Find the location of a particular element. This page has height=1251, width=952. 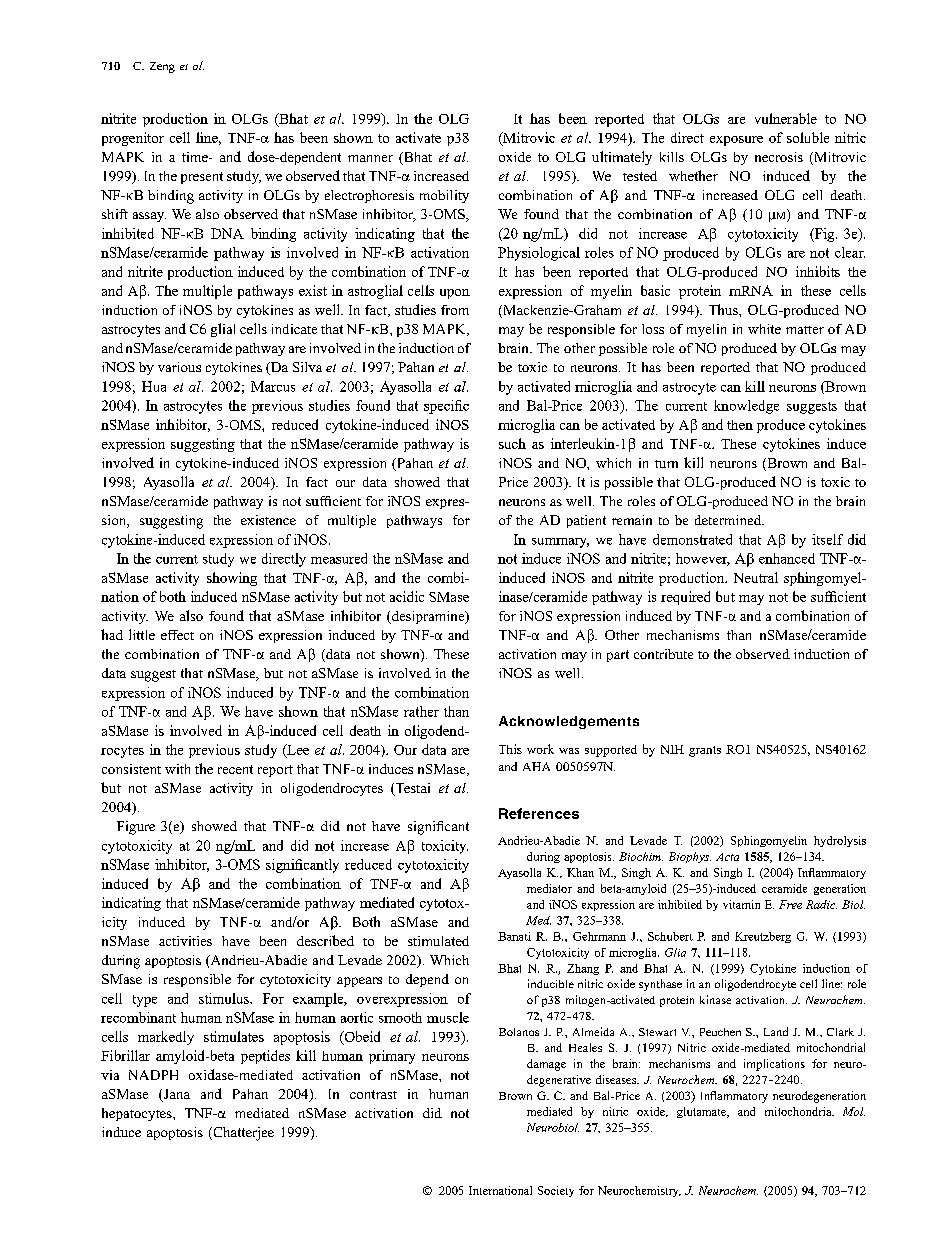

Zeng is located at coordinates (162, 67).
